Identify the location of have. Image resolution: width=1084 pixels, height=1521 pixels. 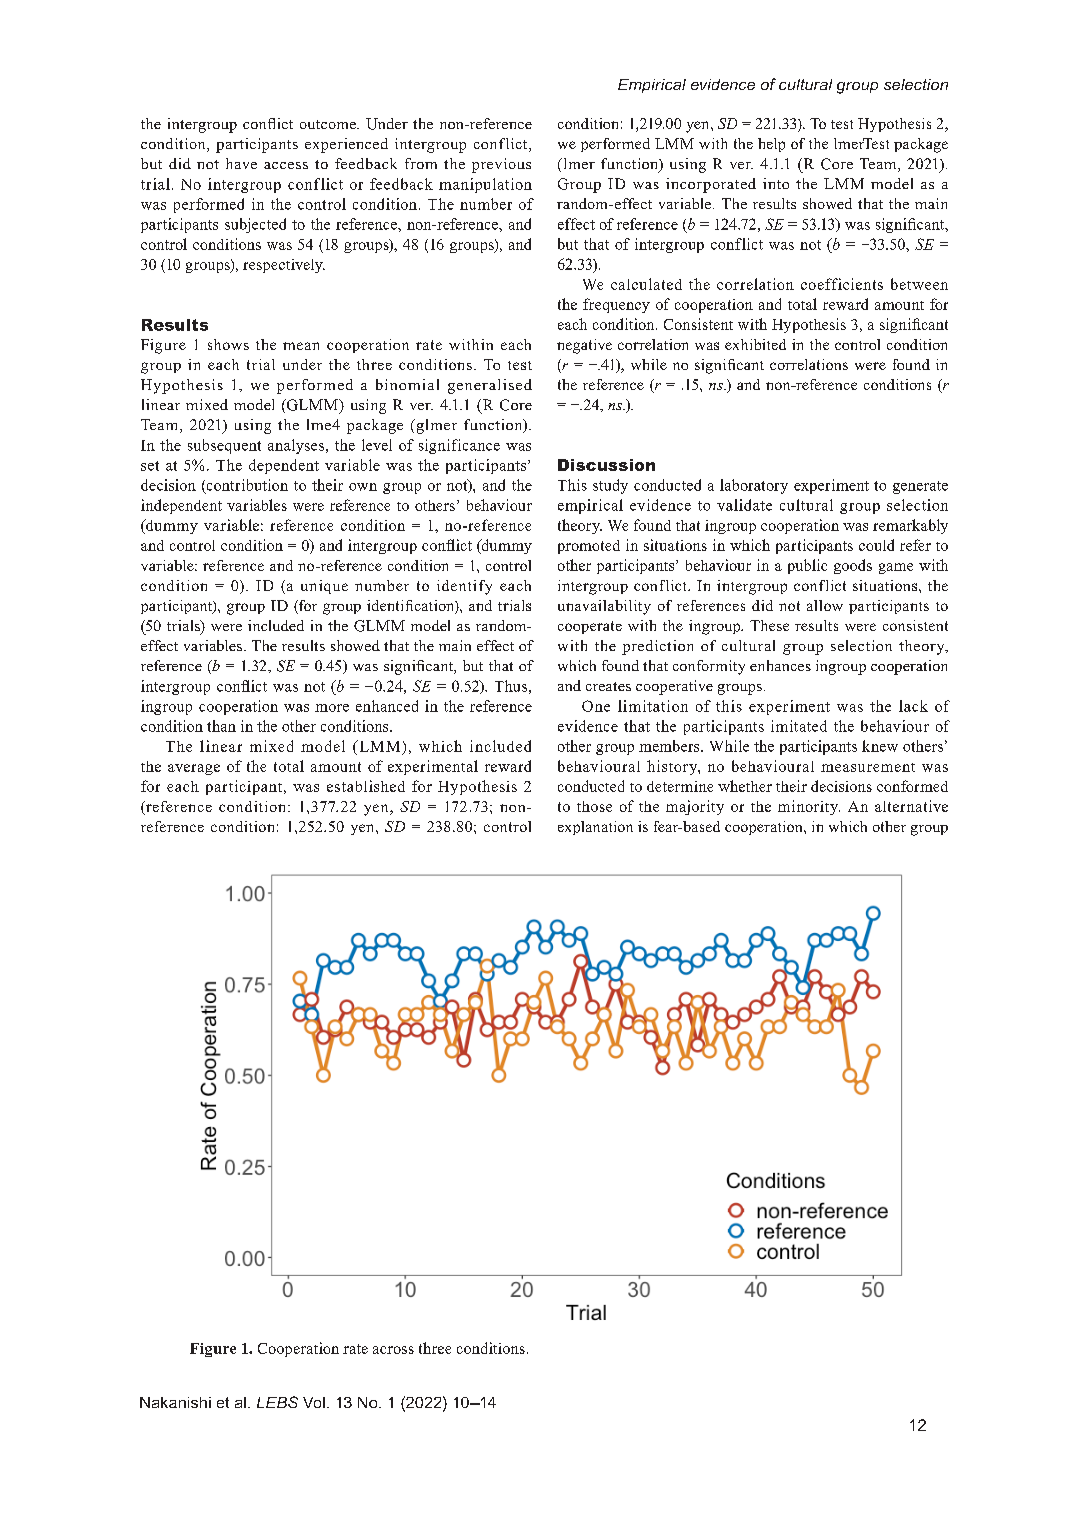
(241, 163).
